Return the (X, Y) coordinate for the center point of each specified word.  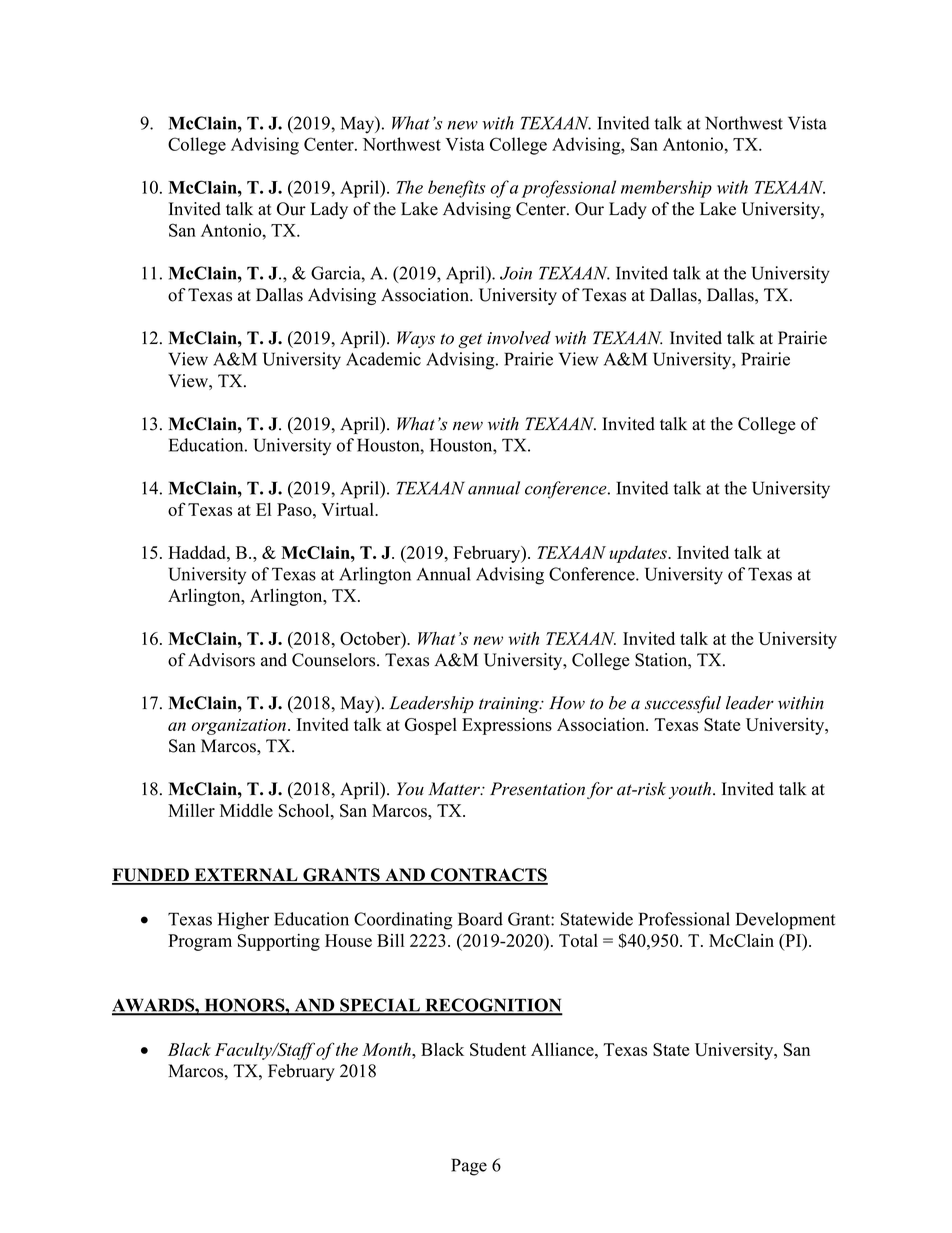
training (510, 705)
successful (683, 704)
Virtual (348, 509)
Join (516, 273)
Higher (243, 921)
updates (639, 554)
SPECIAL (380, 1006)
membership (666, 189)
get (470, 340)
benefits (456, 189)
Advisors (221, 660)
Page (469, 1167)
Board (480, 919)
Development (785, 921)
